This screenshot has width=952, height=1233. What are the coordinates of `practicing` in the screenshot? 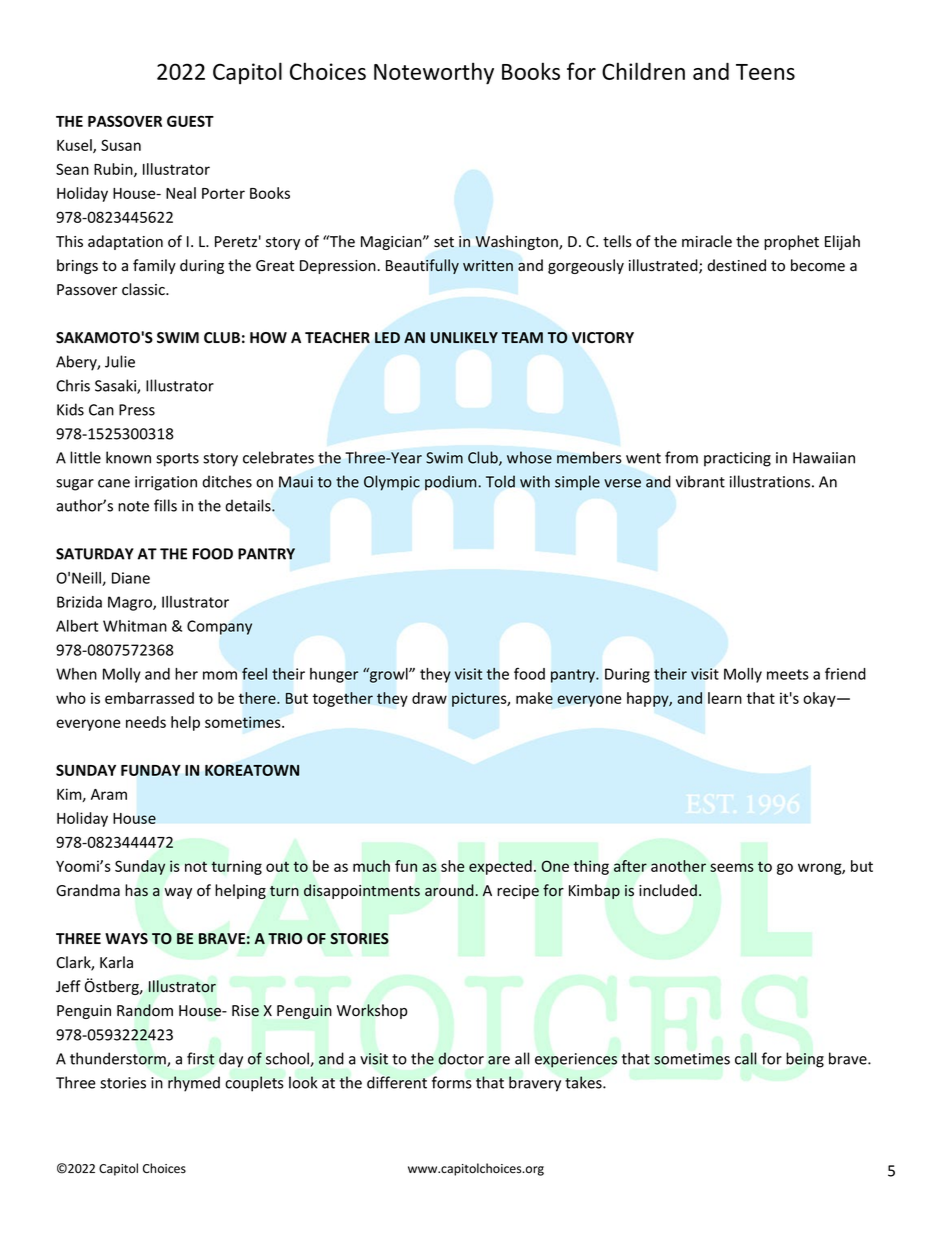 It's located at (737, 459).
